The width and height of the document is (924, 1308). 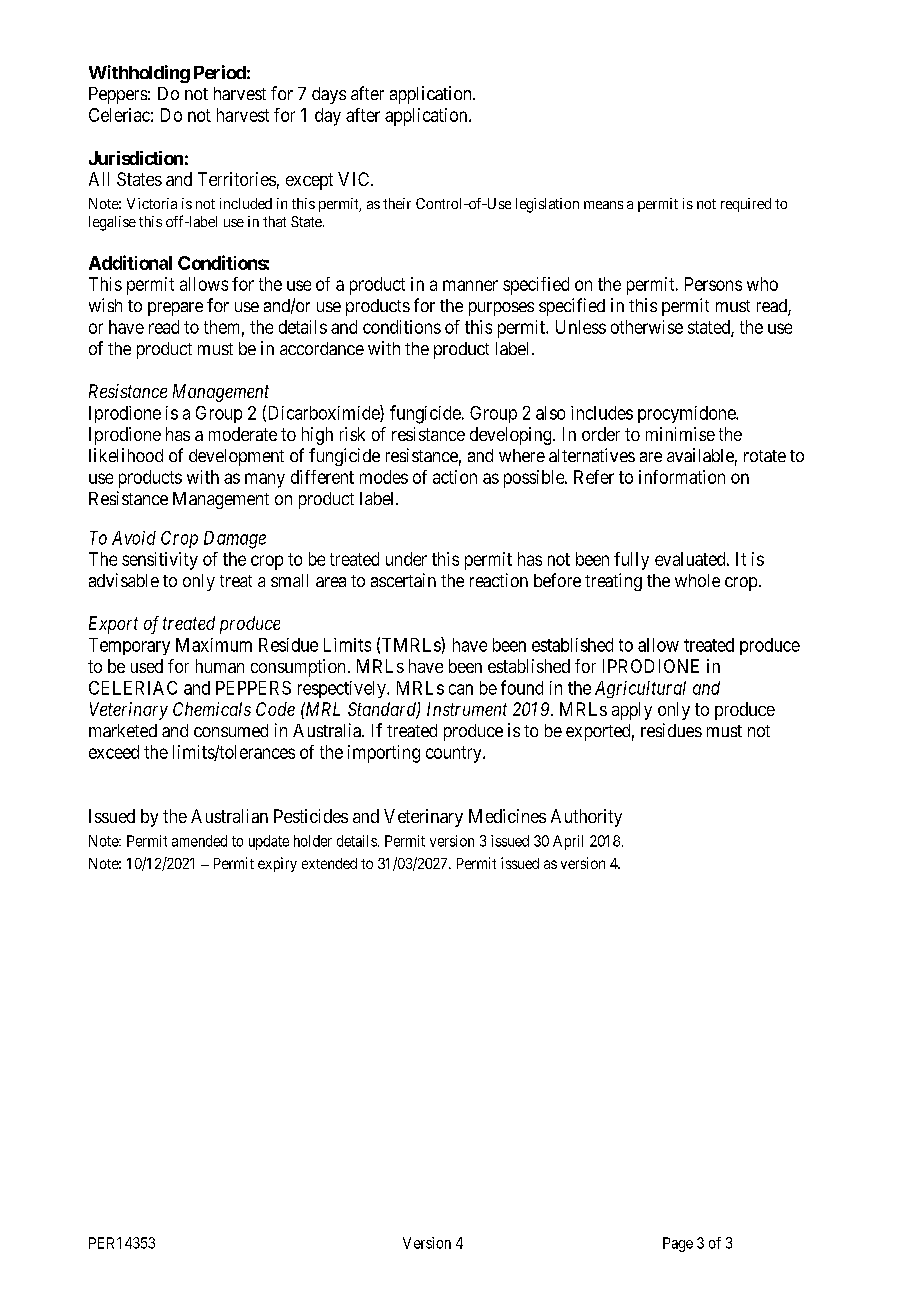 What do you see at coordinates (640, 689) in the document?
I see `Agricultural` at bounding box center [640, 689].
